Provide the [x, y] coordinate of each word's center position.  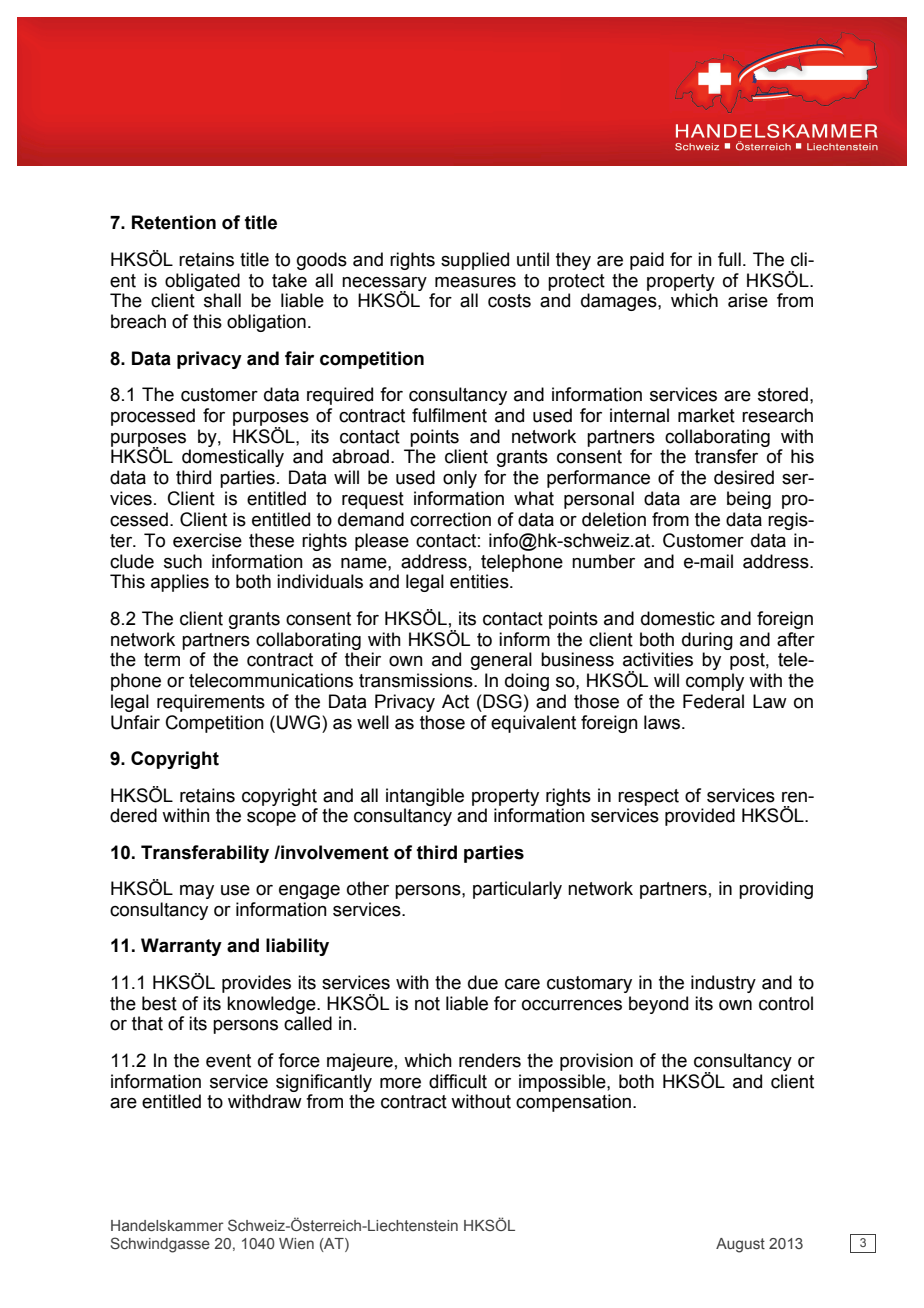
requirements [211, 703]
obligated [202, 282]
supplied [475, 261]
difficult [458, 1081]
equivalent [533, 724]
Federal [713, 701]
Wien [296, 1243]
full [729, 259]
